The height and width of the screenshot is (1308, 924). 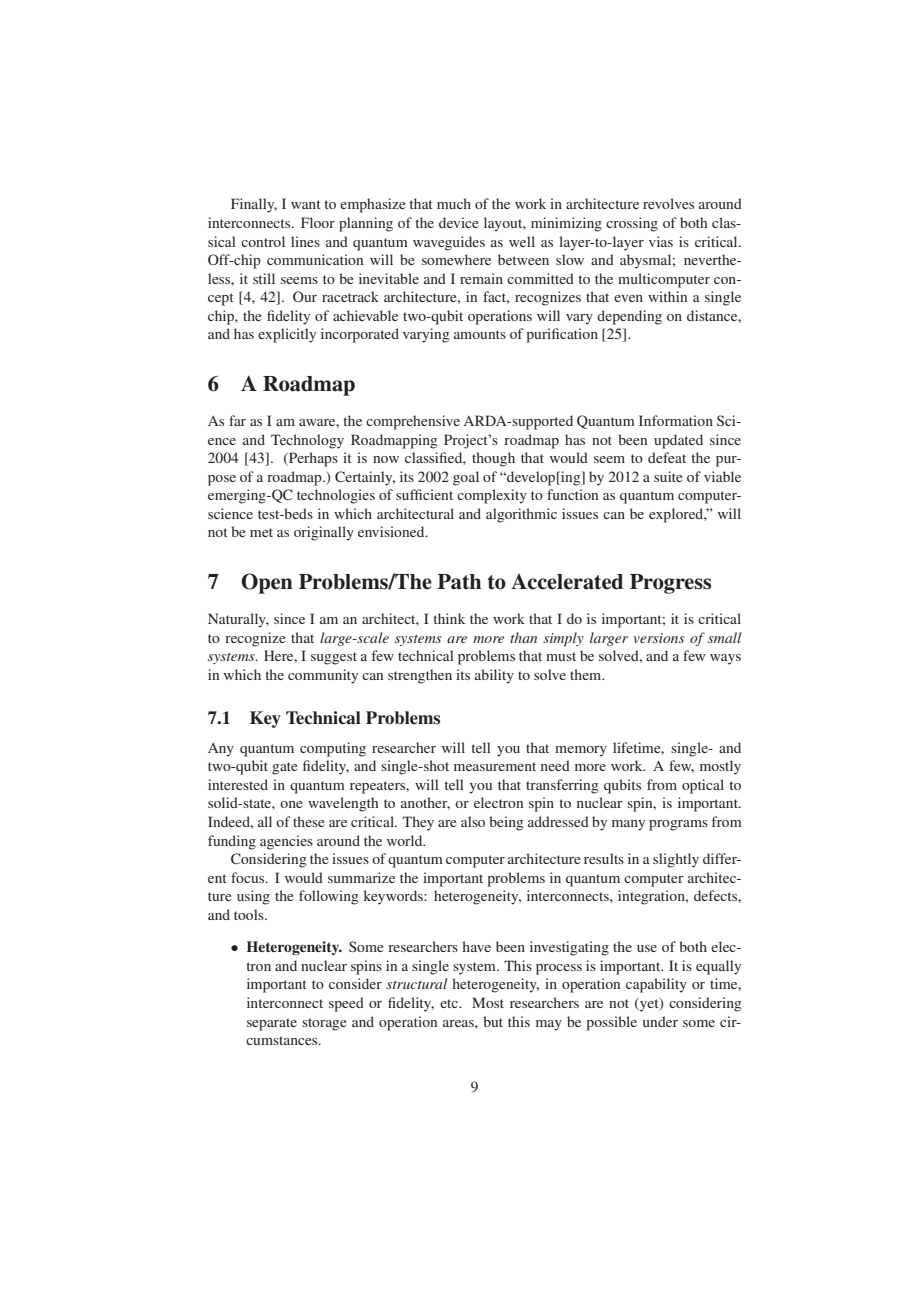 I want to click on lines, so click(x=305, y=241).
